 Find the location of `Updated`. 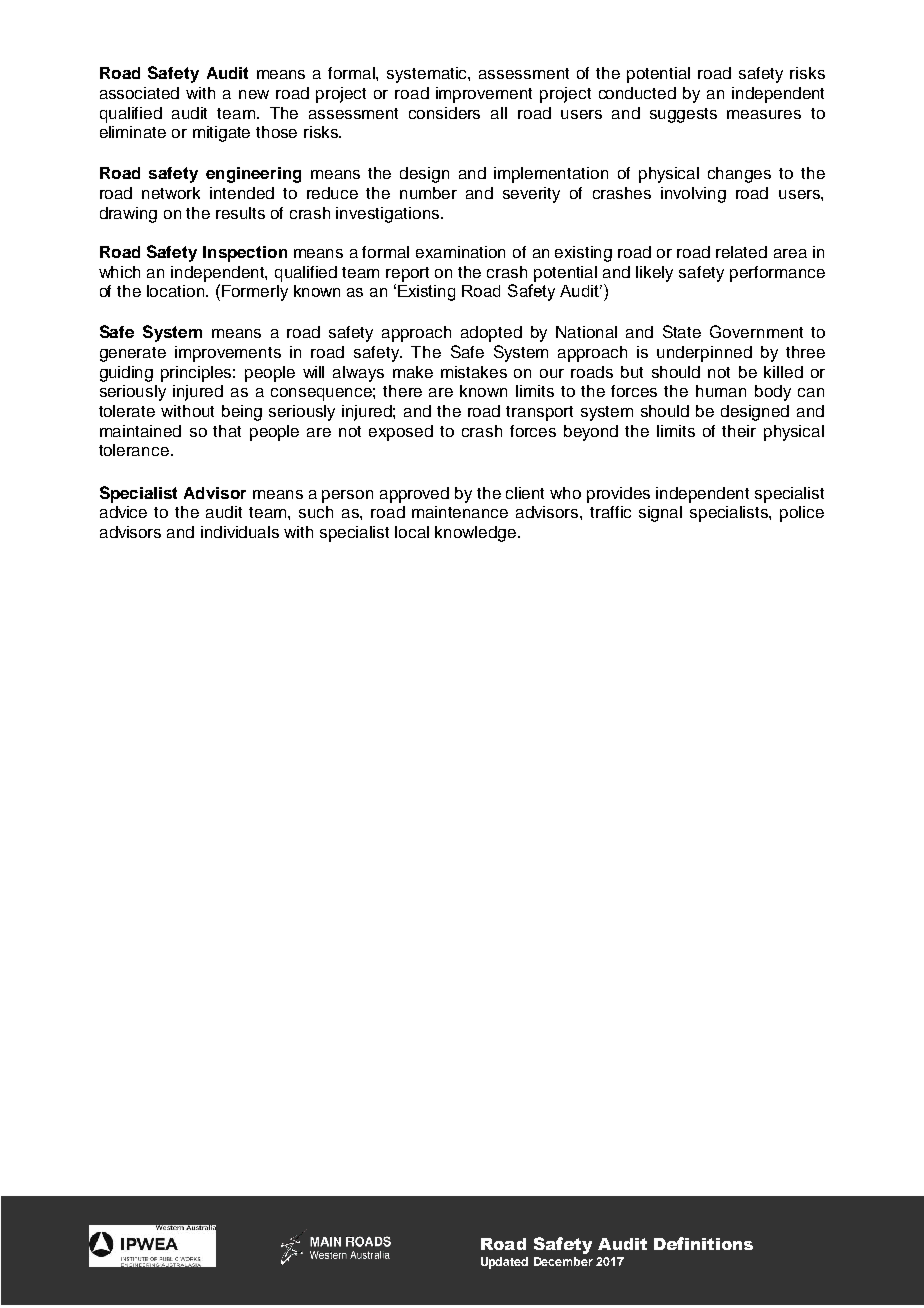

Updated is located at coordinates (504, 1263).
